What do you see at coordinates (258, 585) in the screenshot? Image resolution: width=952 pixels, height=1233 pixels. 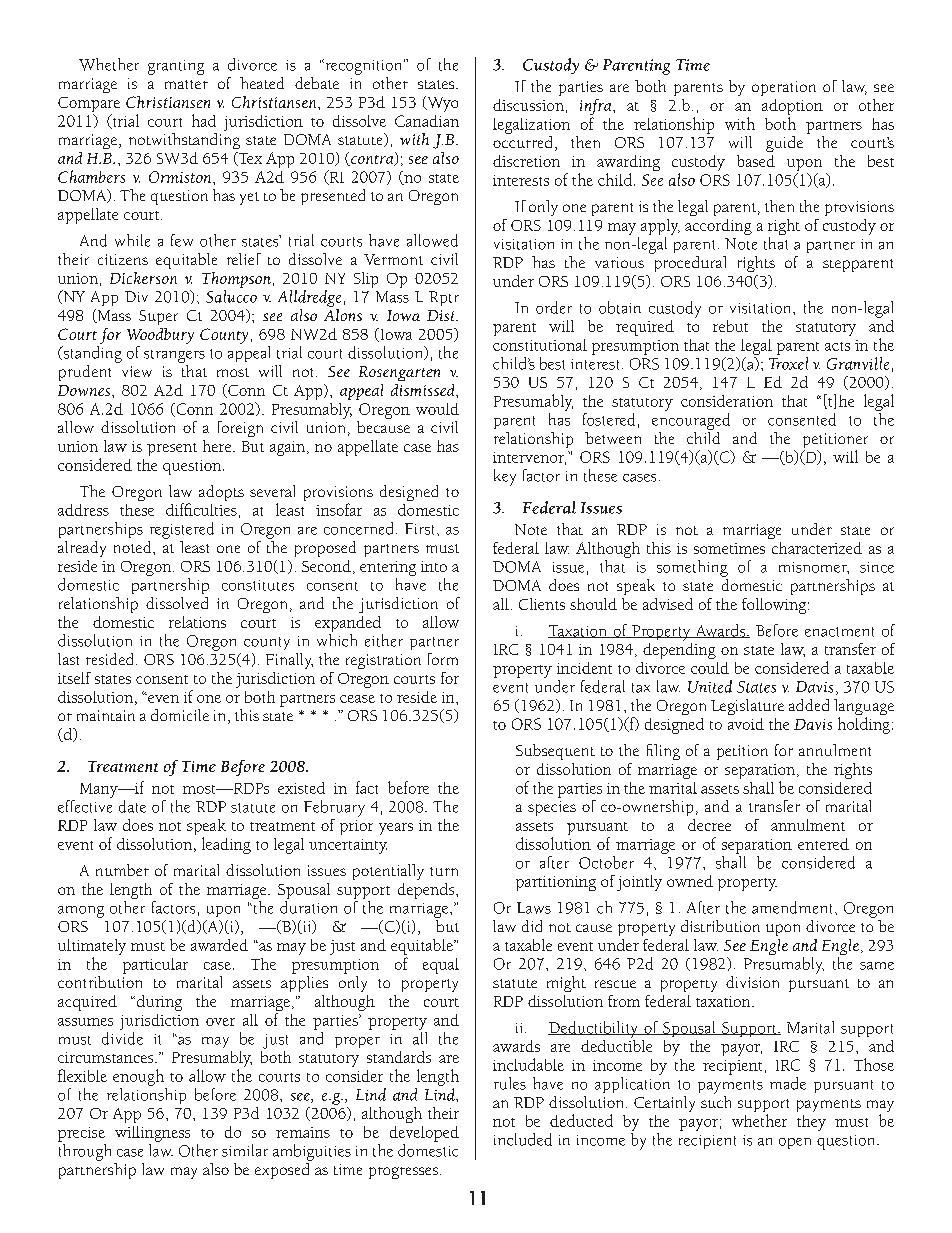 I see `constitutes` at bounding box center [258, 585].
